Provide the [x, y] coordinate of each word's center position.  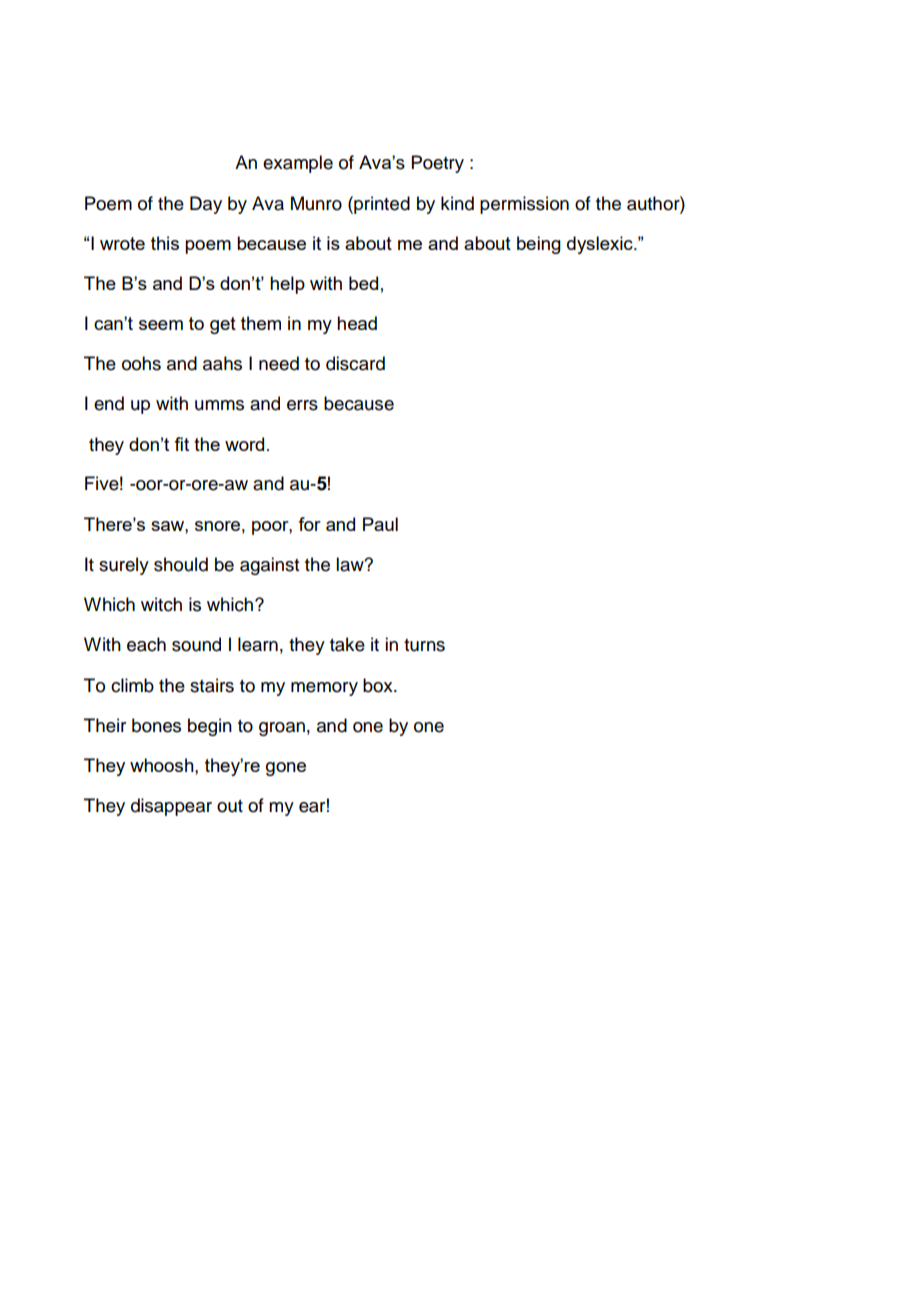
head [357, 323]
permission [524, 205]
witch [161, 604]
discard [355, 363]
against [269, 566]
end [109, 403]
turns [424, 645]
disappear [171, 807]
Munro [316, 203]
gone [286, 769]
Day [206, 205]
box [379, 685]
